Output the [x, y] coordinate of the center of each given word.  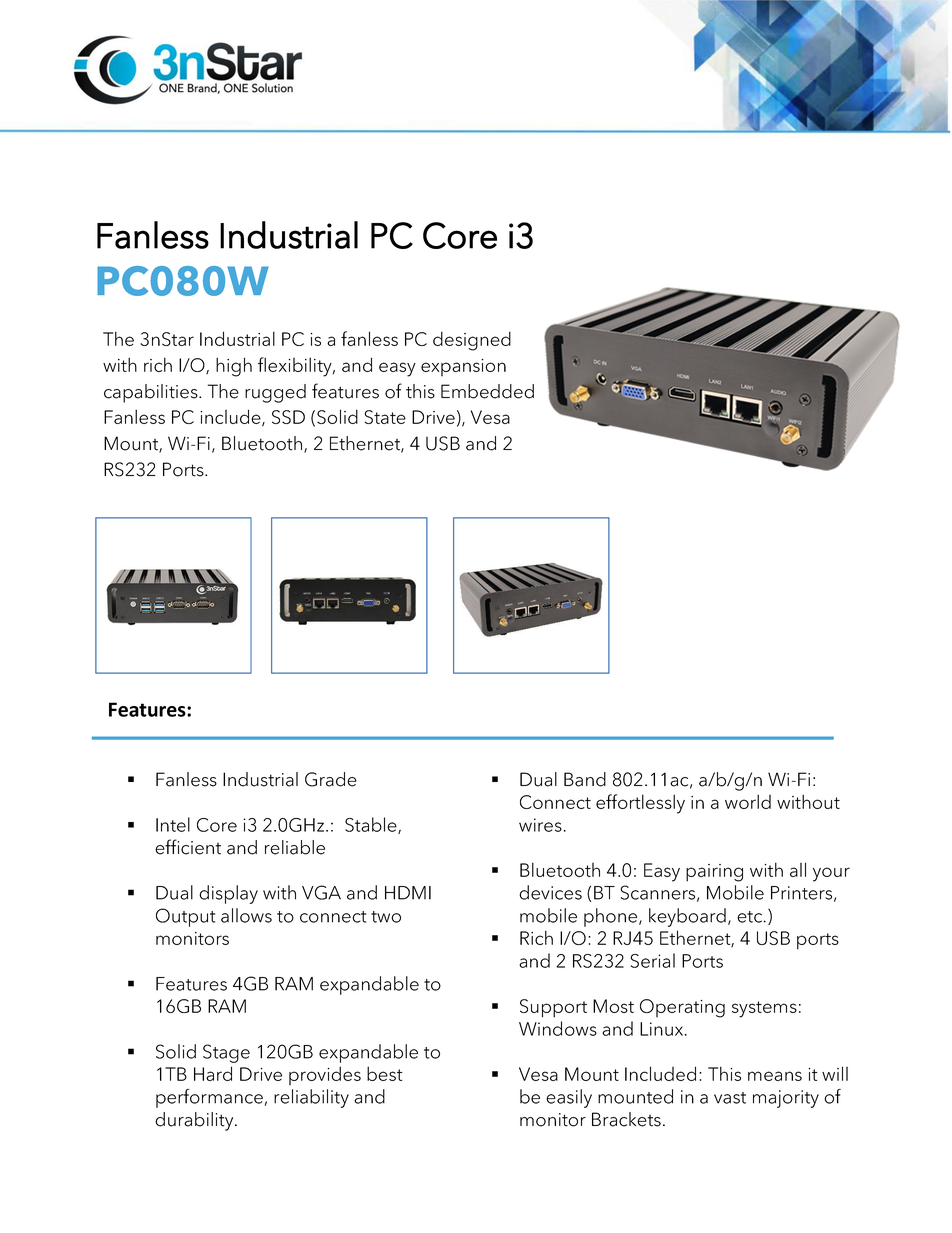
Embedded [487, 391]
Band [585, 779]
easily [569, 1098]
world [748, 801]
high [234, 367]
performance [209, 1098]
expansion [463, 367]
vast [730, 1098]
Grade [331, 779]
